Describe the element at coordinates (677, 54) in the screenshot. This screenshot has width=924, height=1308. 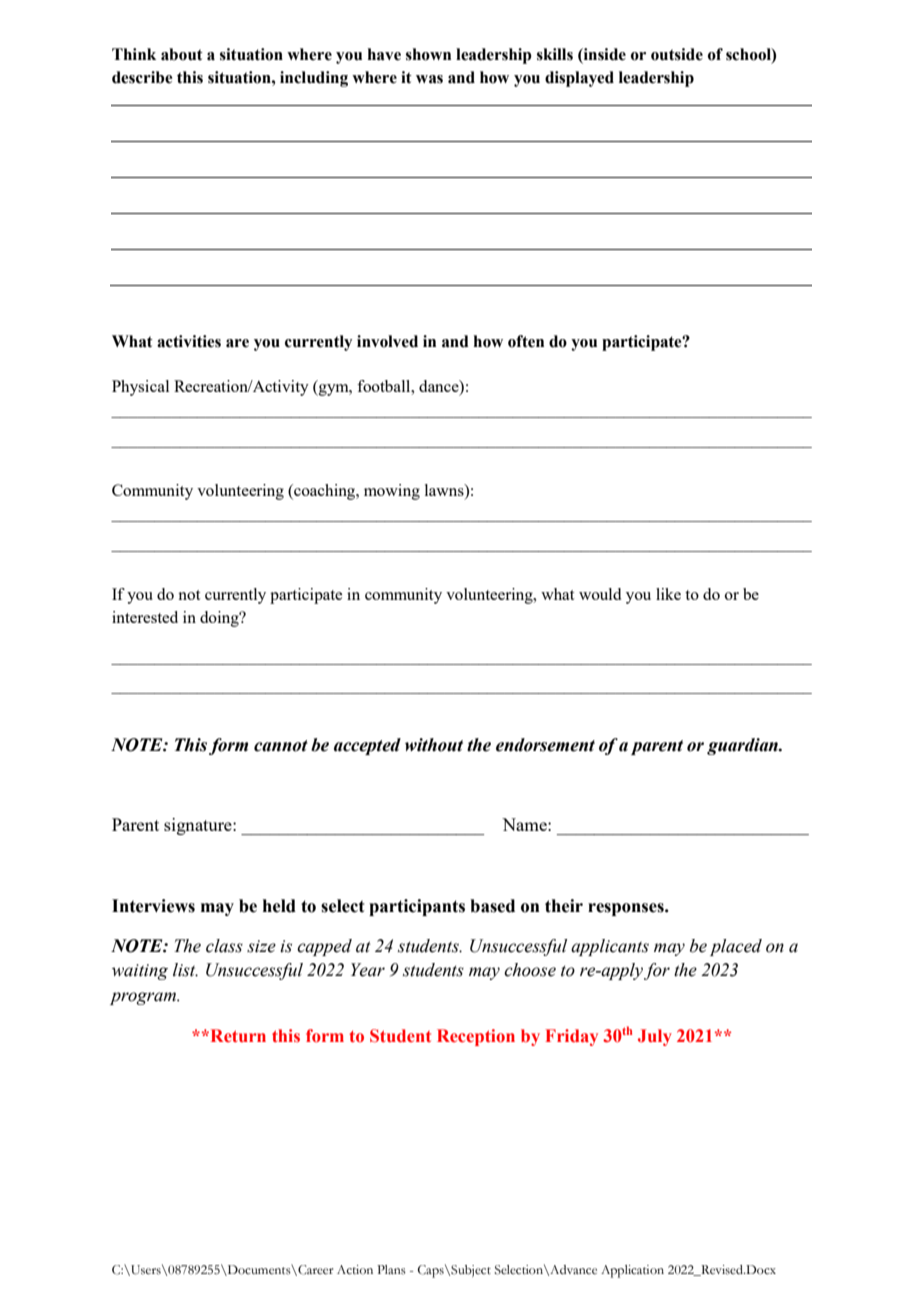
I see `outside` at that location.
